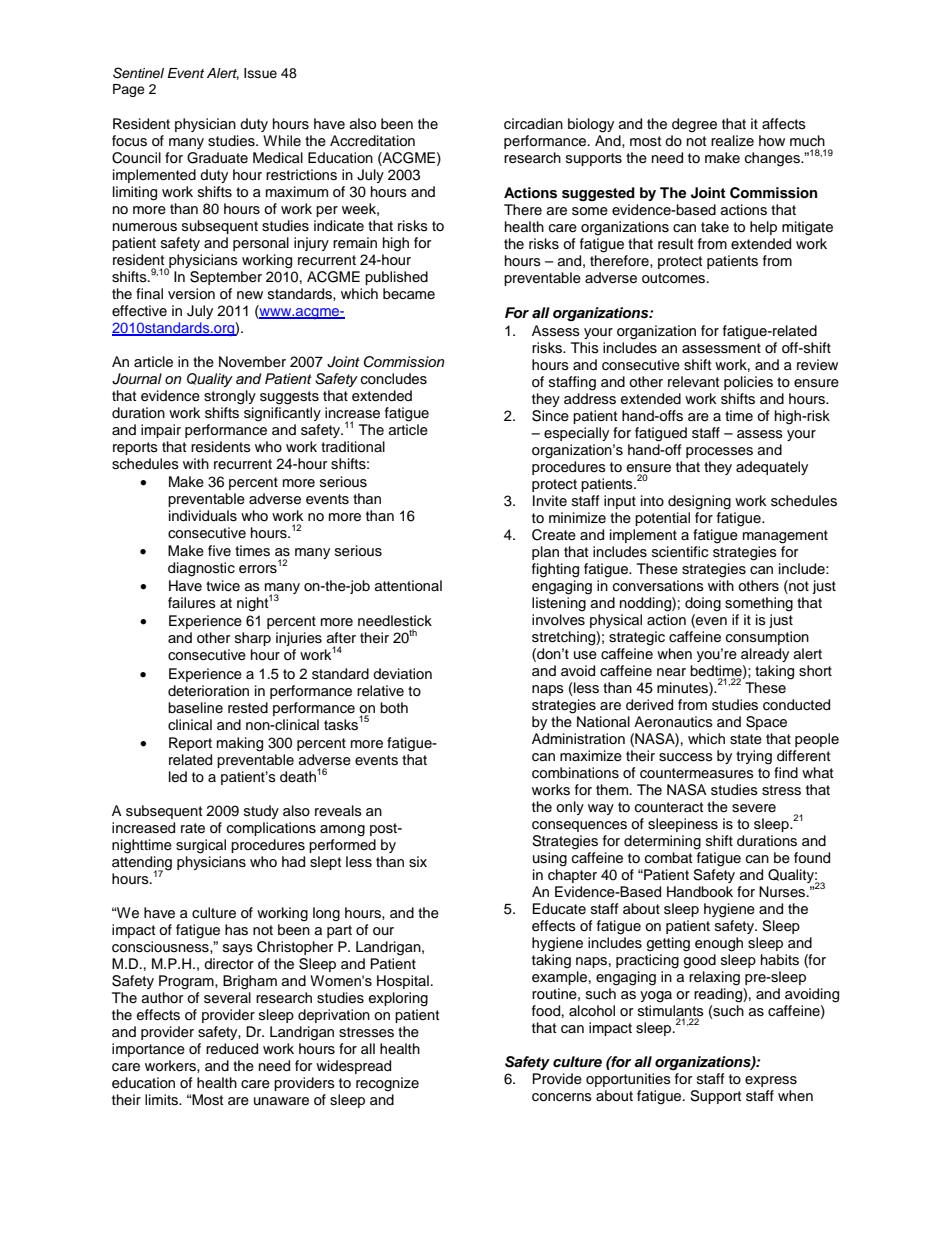 This screenshot has height=1233, width=952. I want to click on circadian, so click(533, 124).
